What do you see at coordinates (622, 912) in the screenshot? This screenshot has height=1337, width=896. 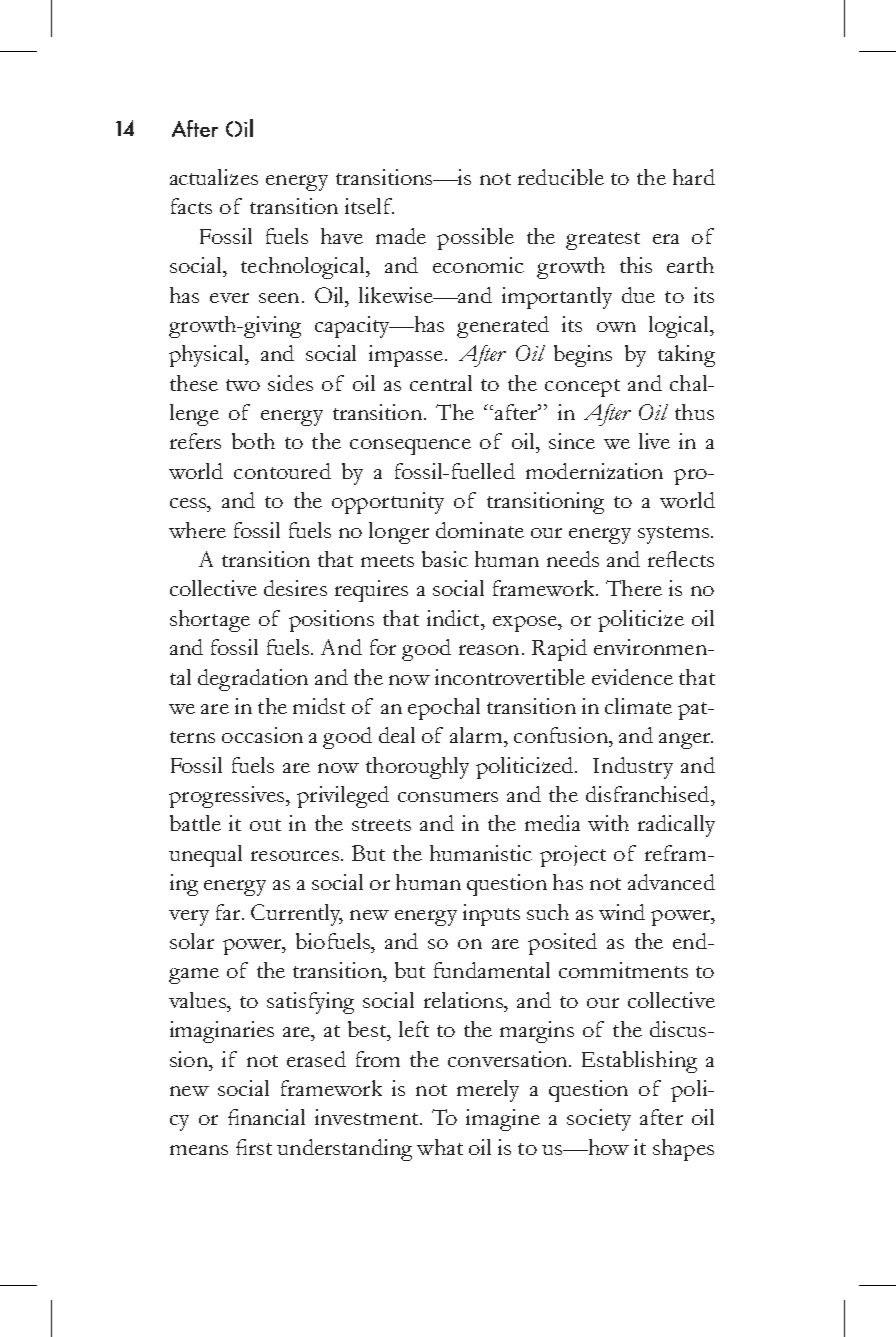 I see `wind` at bounding box center [622, 912].
